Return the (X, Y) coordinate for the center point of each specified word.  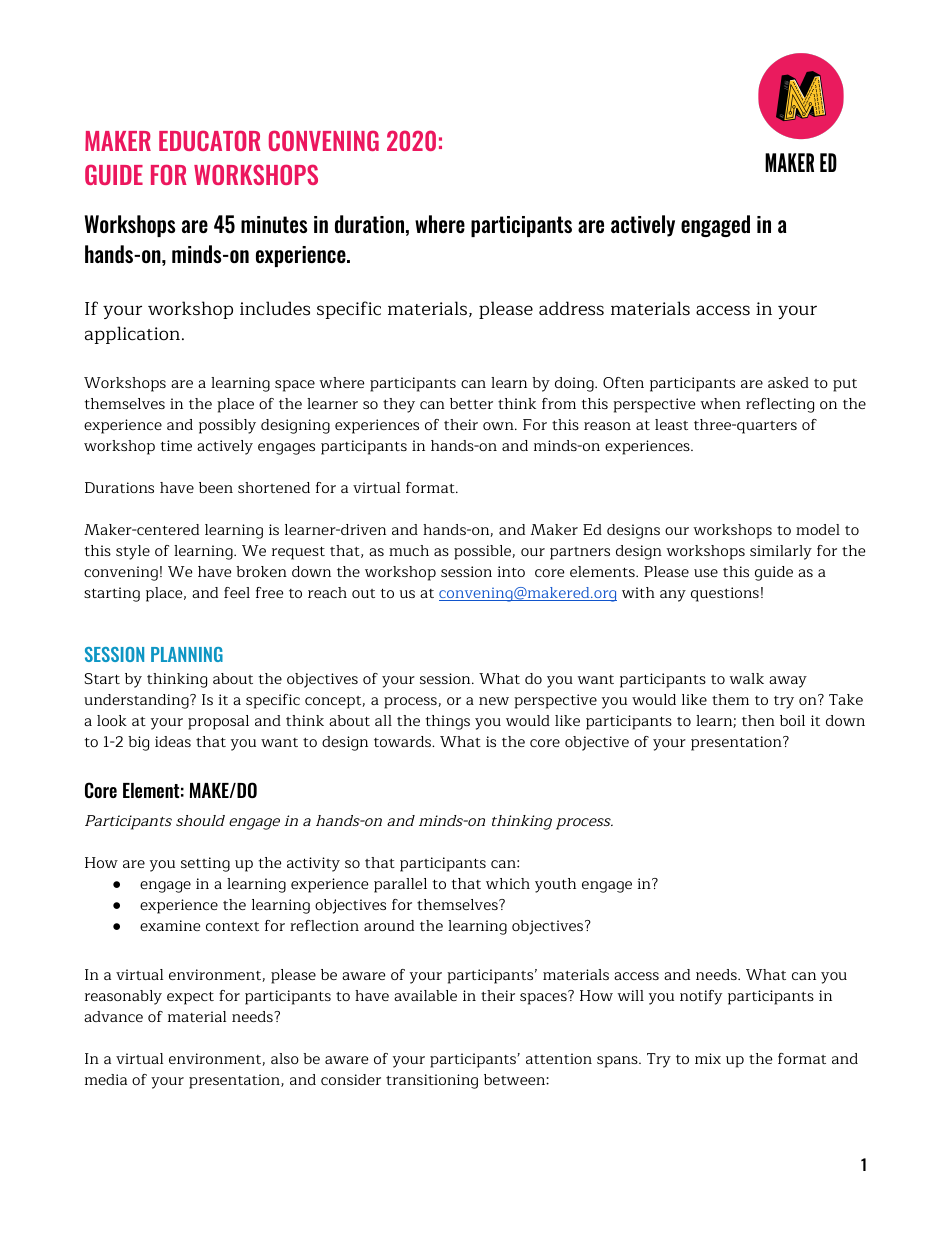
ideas (173, 741)
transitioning (432, 1081)
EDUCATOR (210, 140)
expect (190, 998)
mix (708, 1058)
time (176, 445)
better (471, 403)
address (571, 308)
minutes (274, 224)
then (758, 720)
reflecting (780, 405)
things (448, 722)
